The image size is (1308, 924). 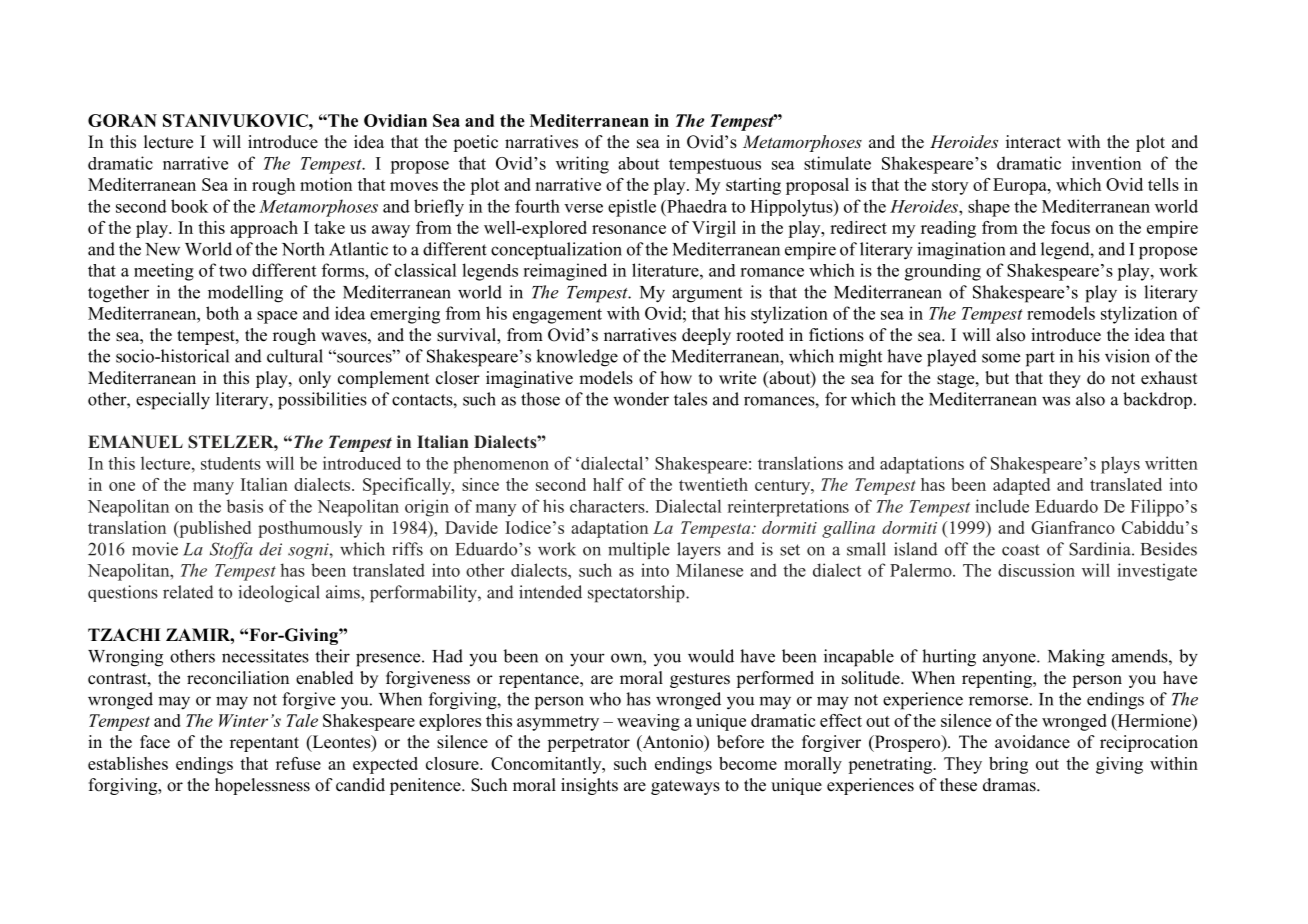 What do you see at coordinates (245, 294) in the screenshot?
I see `modelling` at bounding box center [245, 294].
